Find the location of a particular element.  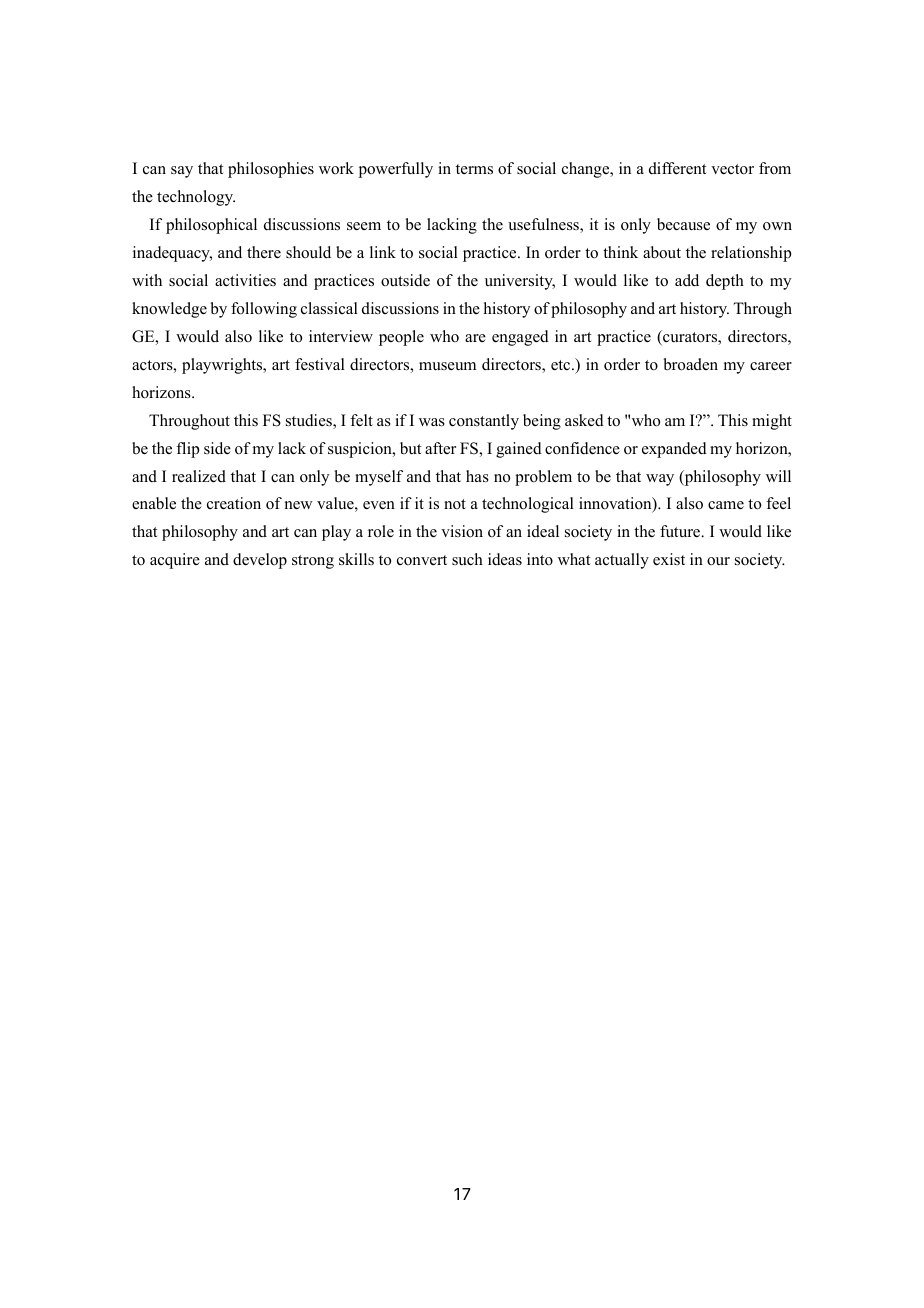

broaden is located at coordinates (691, 364).
